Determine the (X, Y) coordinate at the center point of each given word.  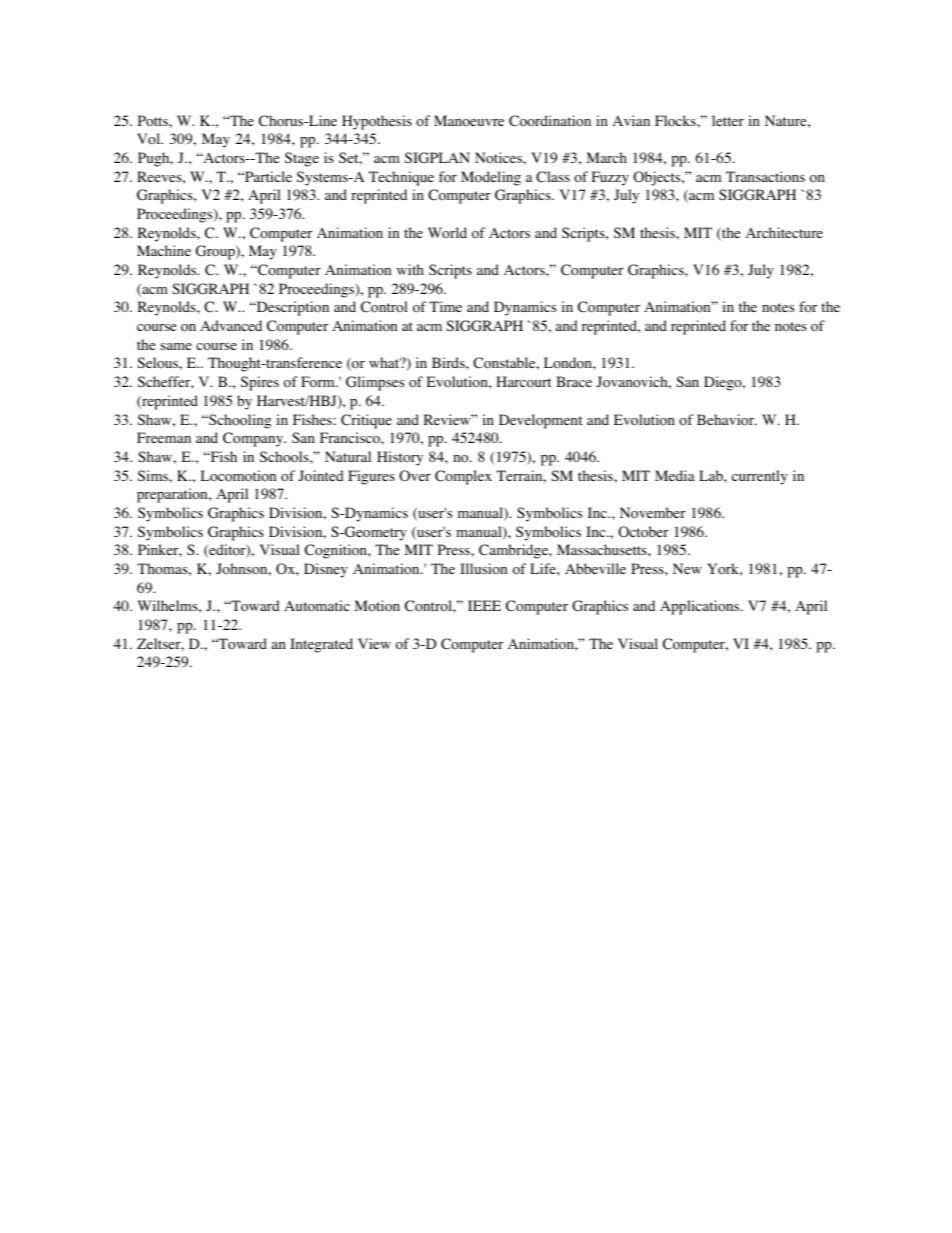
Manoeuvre (469, 121)
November (653, 513)
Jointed (321, 476)
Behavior (726, 420)
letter (728, 120)
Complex (463, 477)
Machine (164, 250)
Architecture (784, 232)
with (410, 269)
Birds (449, 362)
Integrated (321, 645)
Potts (154, 121)
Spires (260, 383)
